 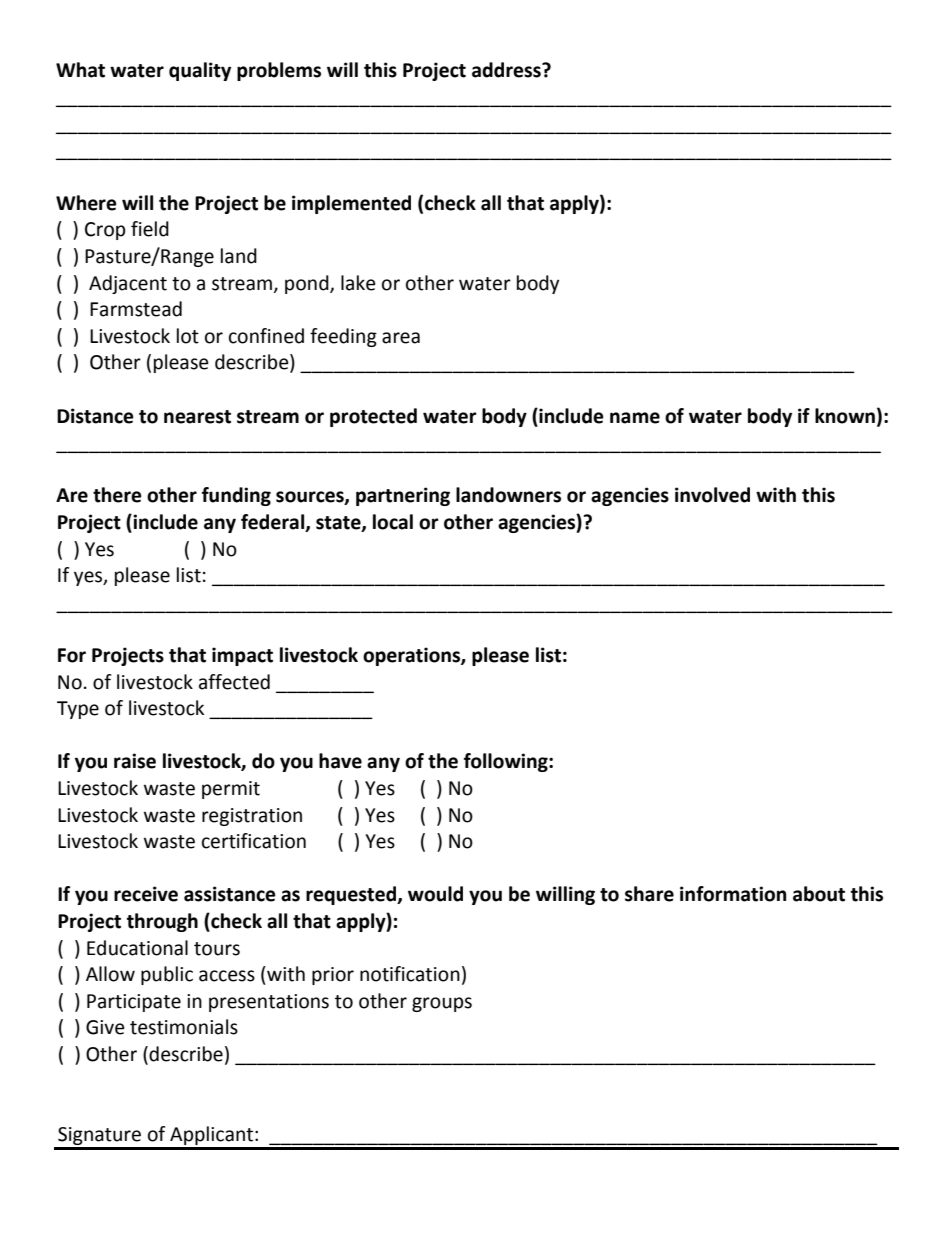 What do you see at coordinates (358, 283) in the image?
I see `lake` at bounding box center [358, 283].
